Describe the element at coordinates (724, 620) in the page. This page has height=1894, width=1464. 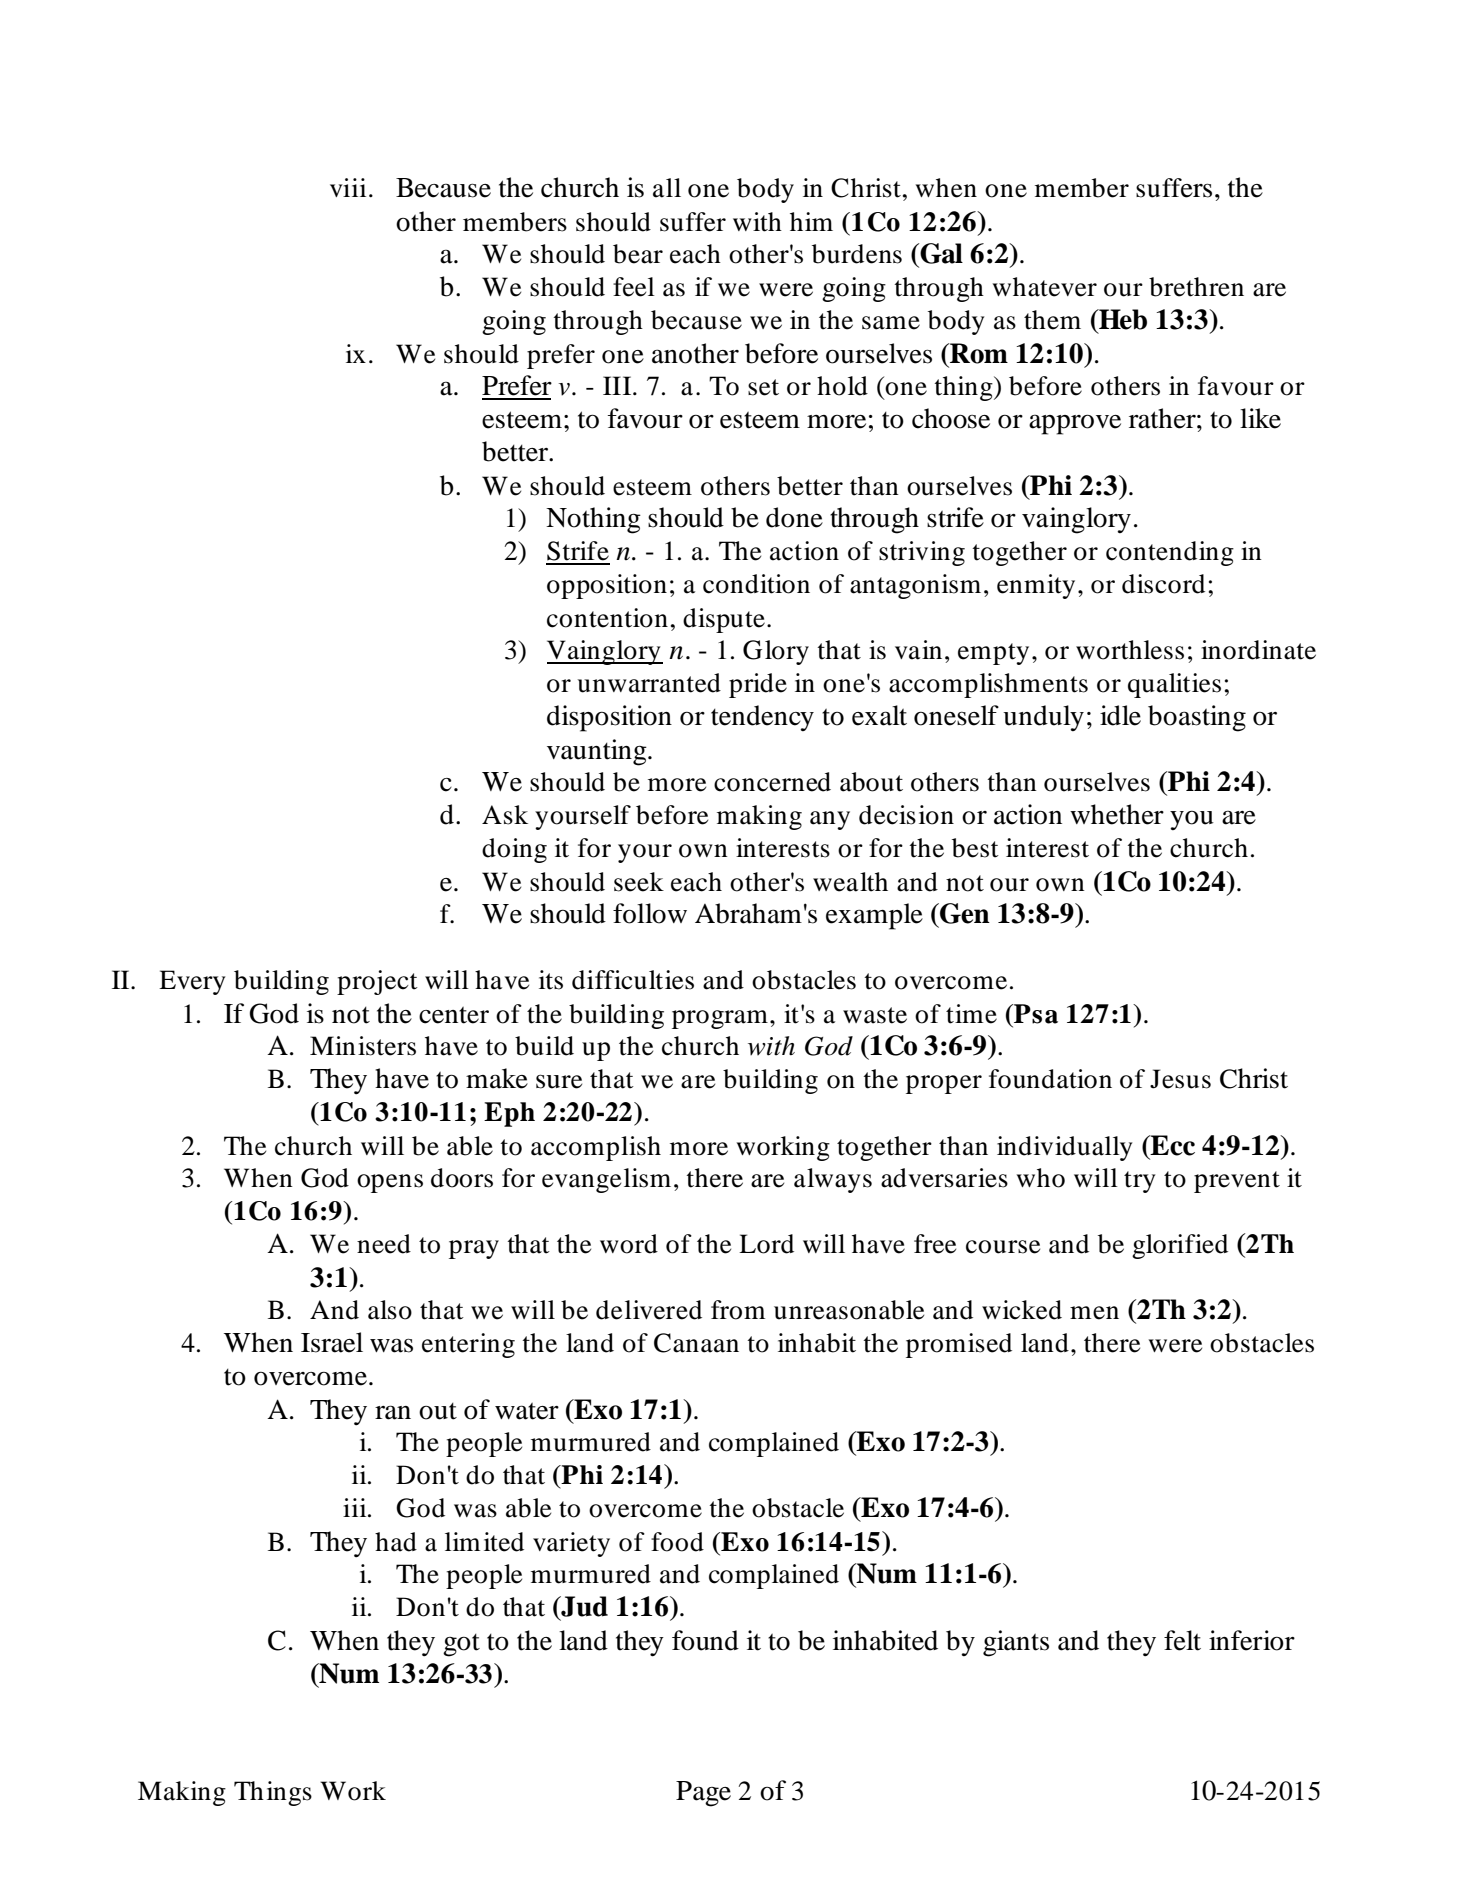
I see `dispute` at that location.
